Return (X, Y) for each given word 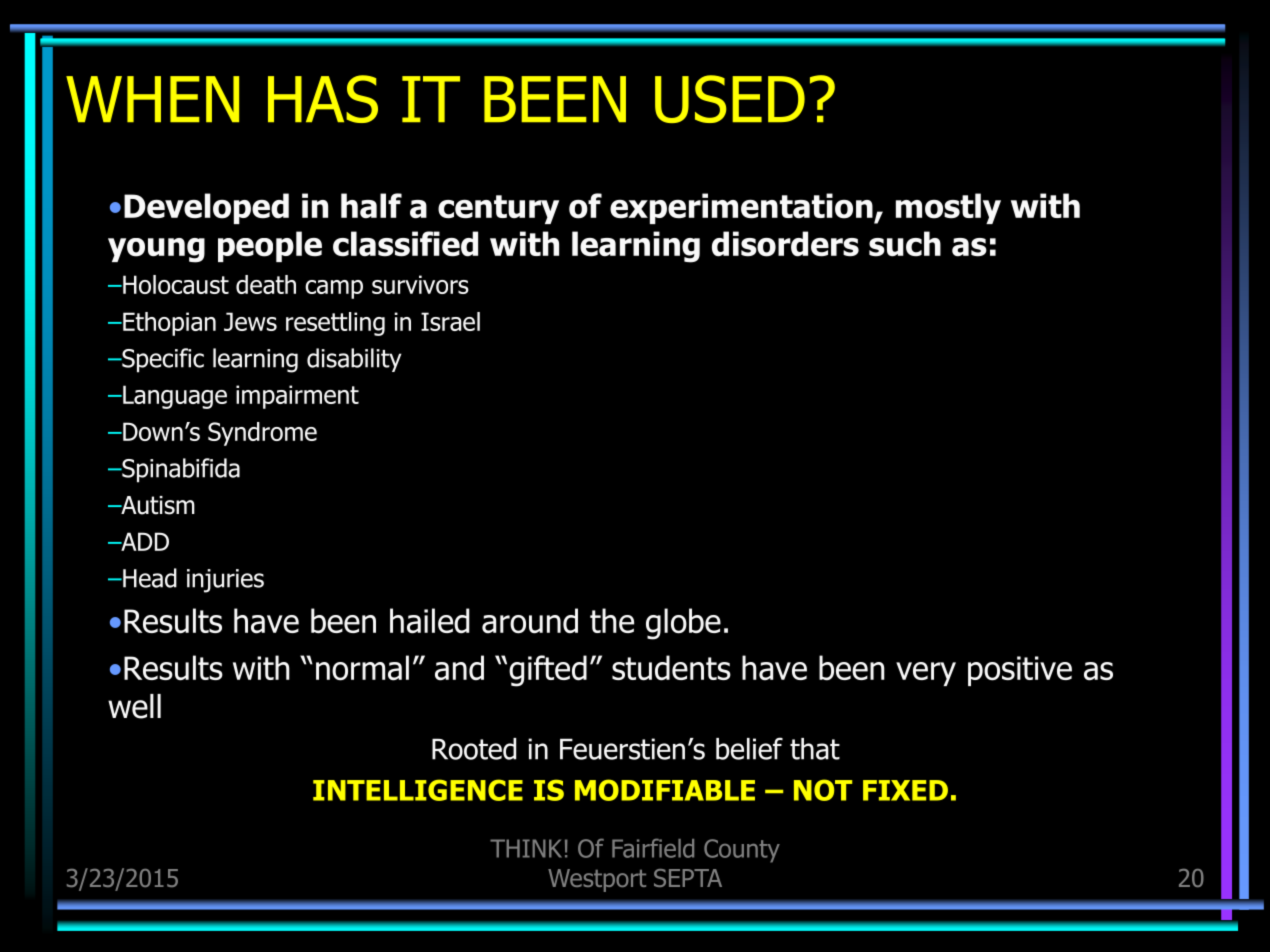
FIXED (905, 790)
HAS (323, 99)
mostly (948, 208)
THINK (526, 848)
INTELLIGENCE (418, 790)
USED (730, 99)
